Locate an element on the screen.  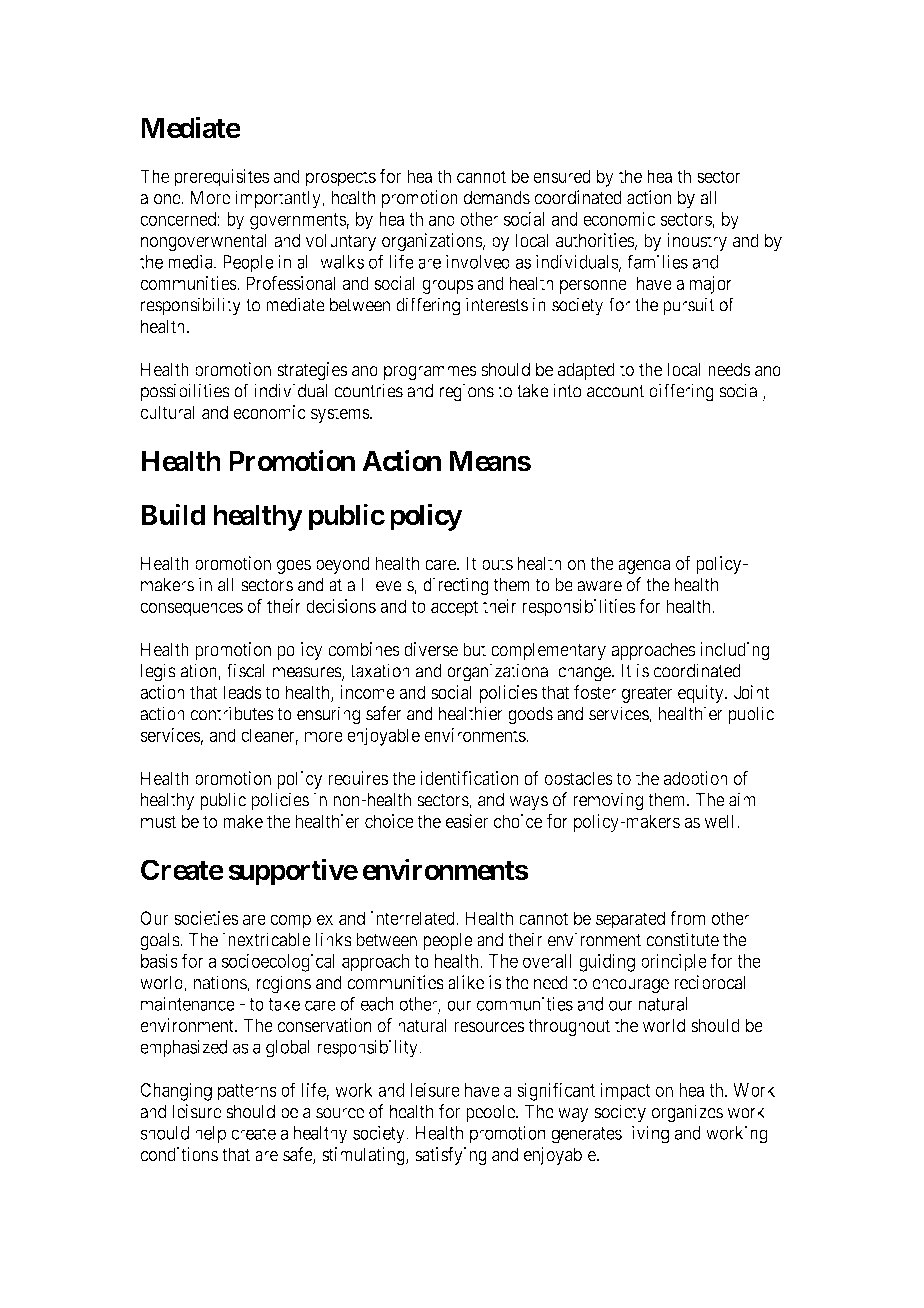
Build is located at coordinates (173, 514).
